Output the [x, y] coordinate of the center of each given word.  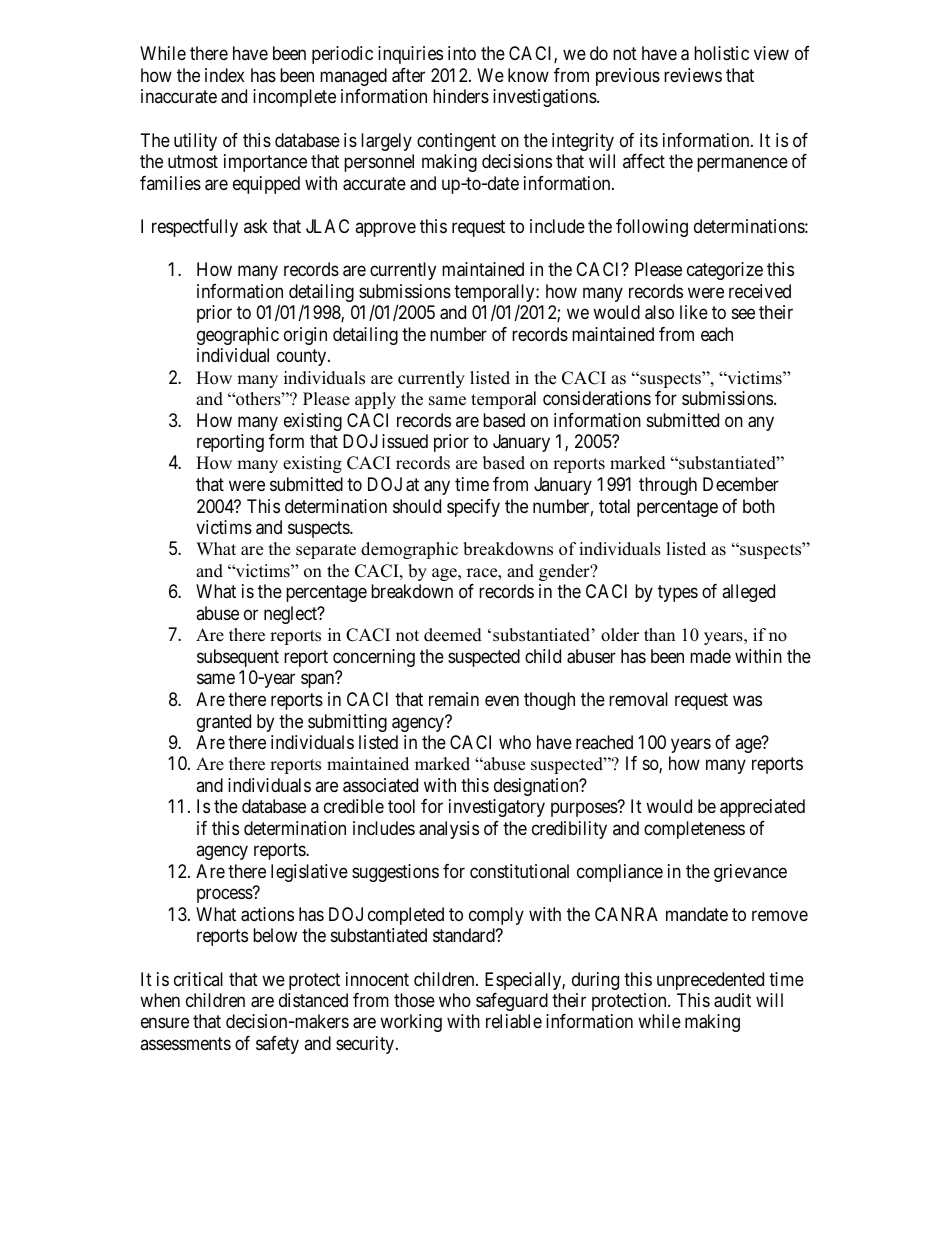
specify [473, 508]
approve [385, 229]
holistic [721, 53]
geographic [238, 336]
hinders [461, 96]
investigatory [497, 808]
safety [277, 1045]
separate [326, 551]
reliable [514, 1021]
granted [224, 723]
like [694, 312]
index [225, 75]
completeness [694, 830]
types [678, 593]
